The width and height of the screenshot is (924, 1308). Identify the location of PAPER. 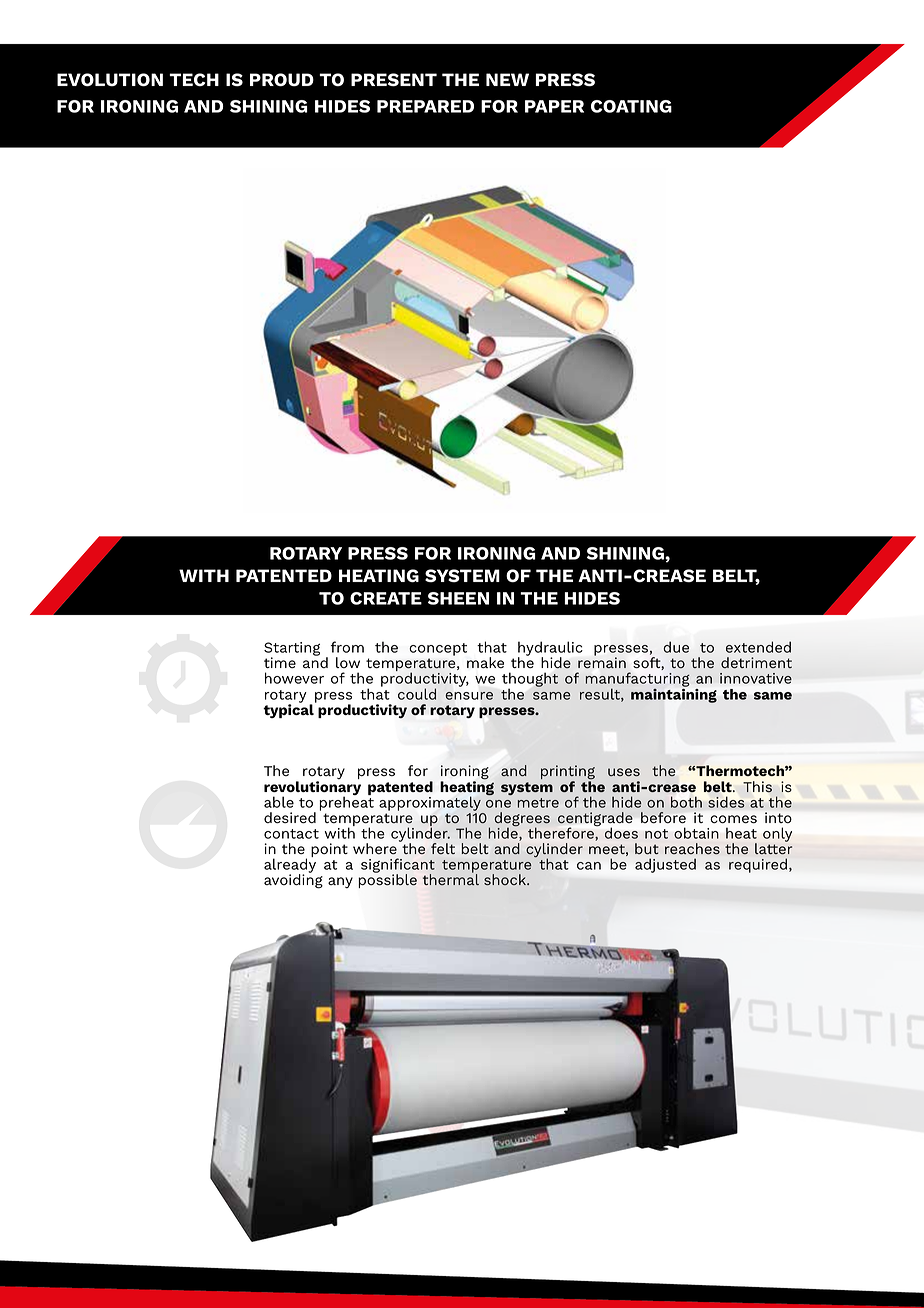
(554, 106).
